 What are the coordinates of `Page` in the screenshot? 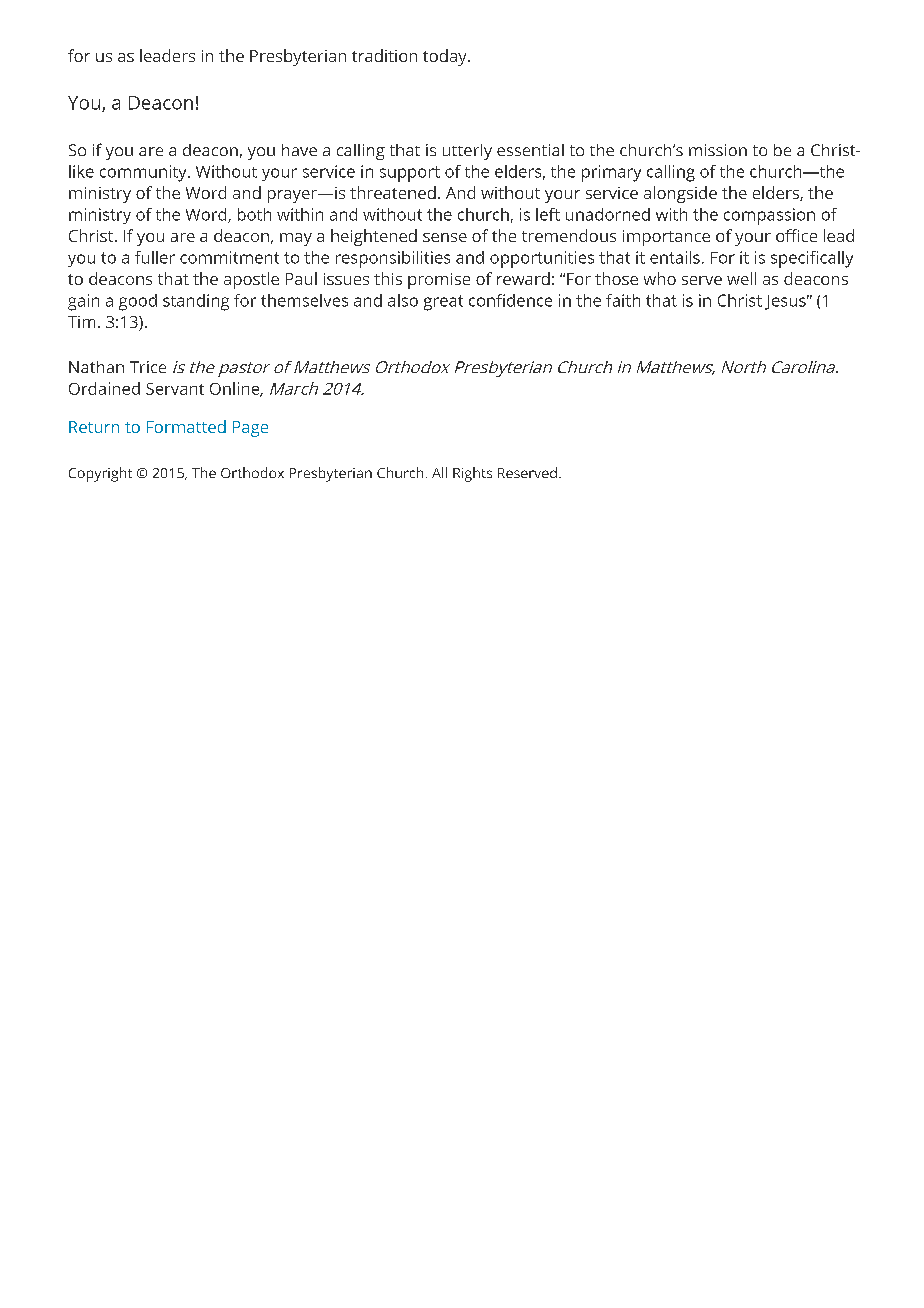 It's located at (250, 429).
